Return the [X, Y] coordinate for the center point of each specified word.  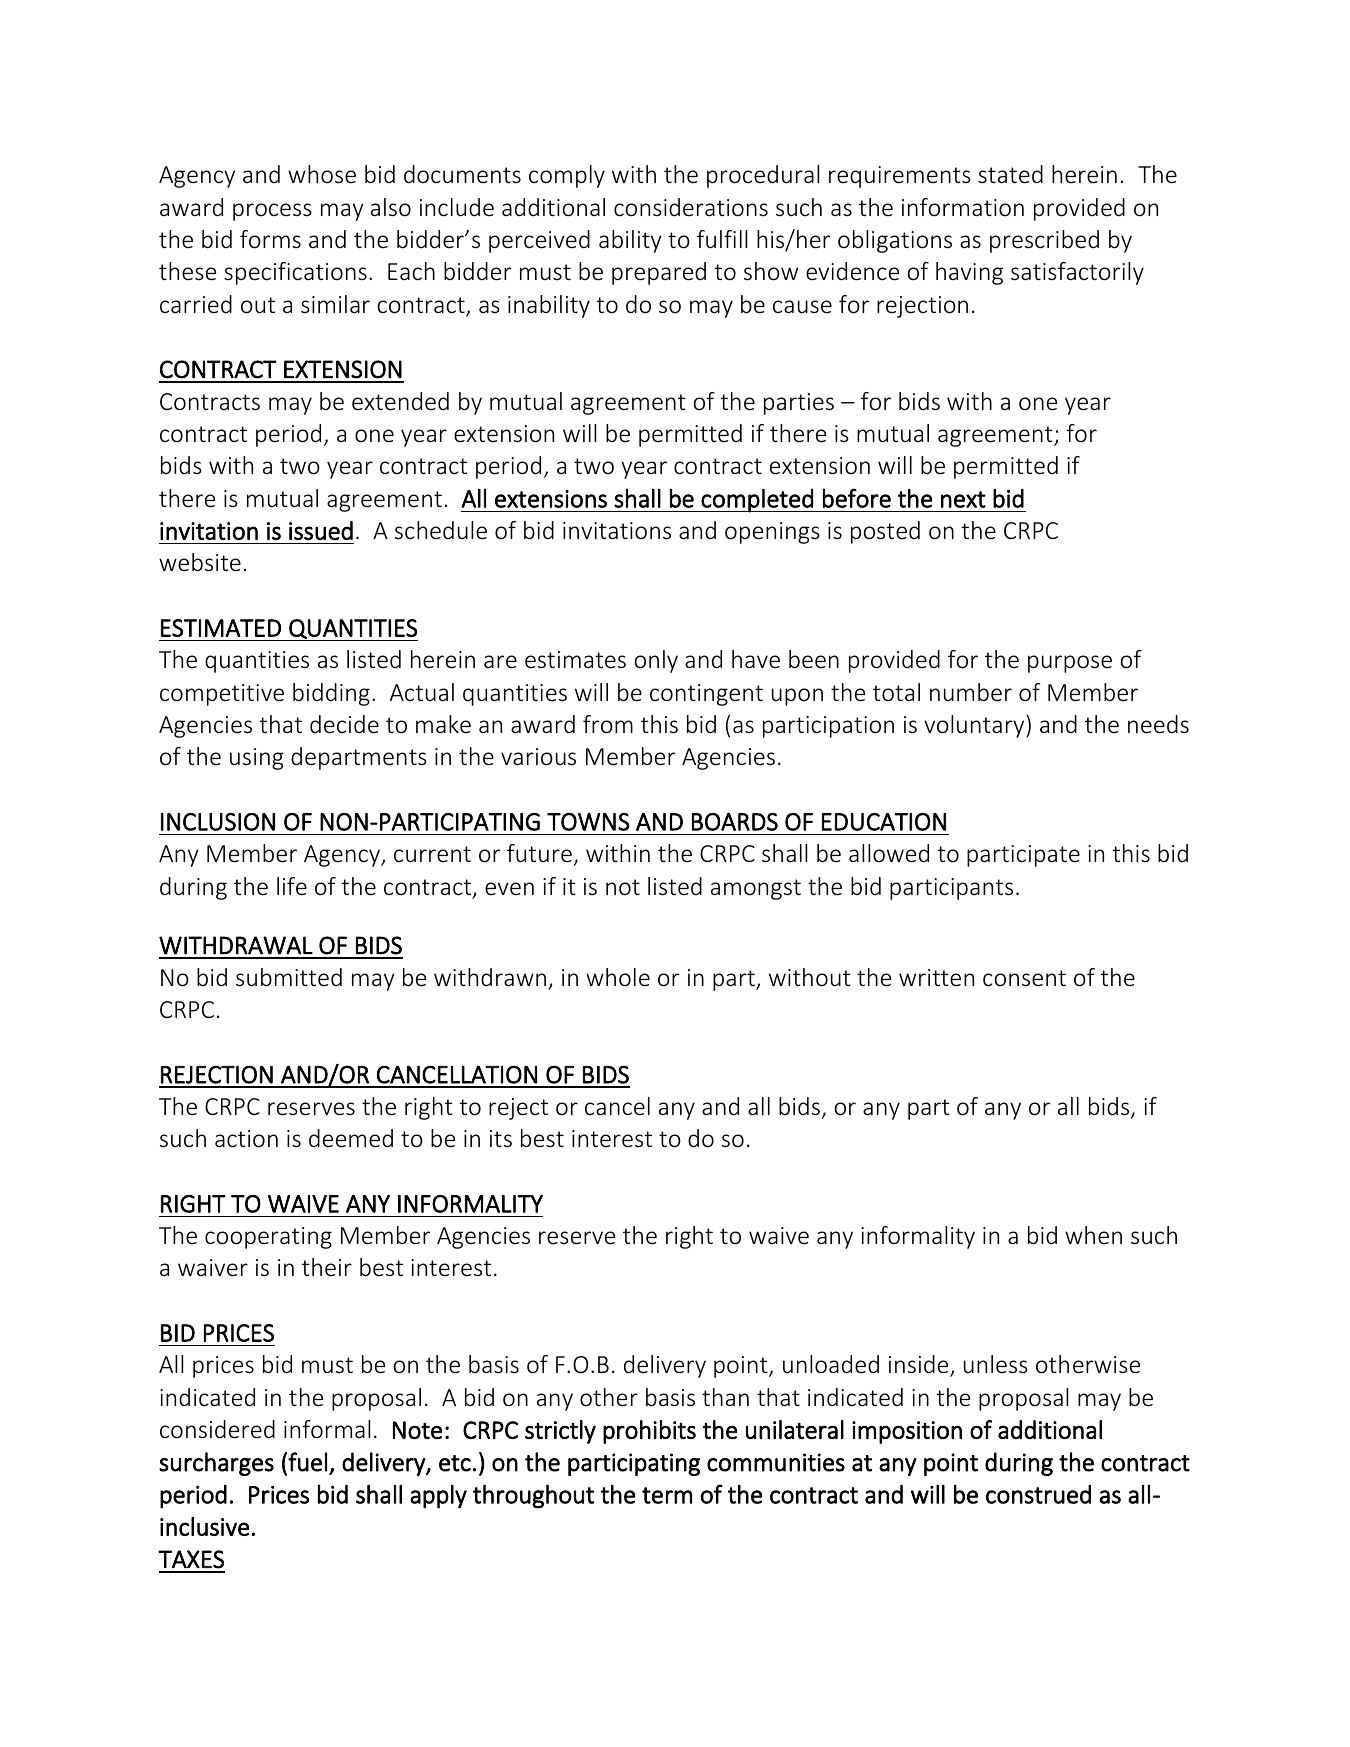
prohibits [649, 1432]
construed [1038, 1494]
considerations [691, 207]
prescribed [1044, 241]
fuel [307, 1462]
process [272, 212]
